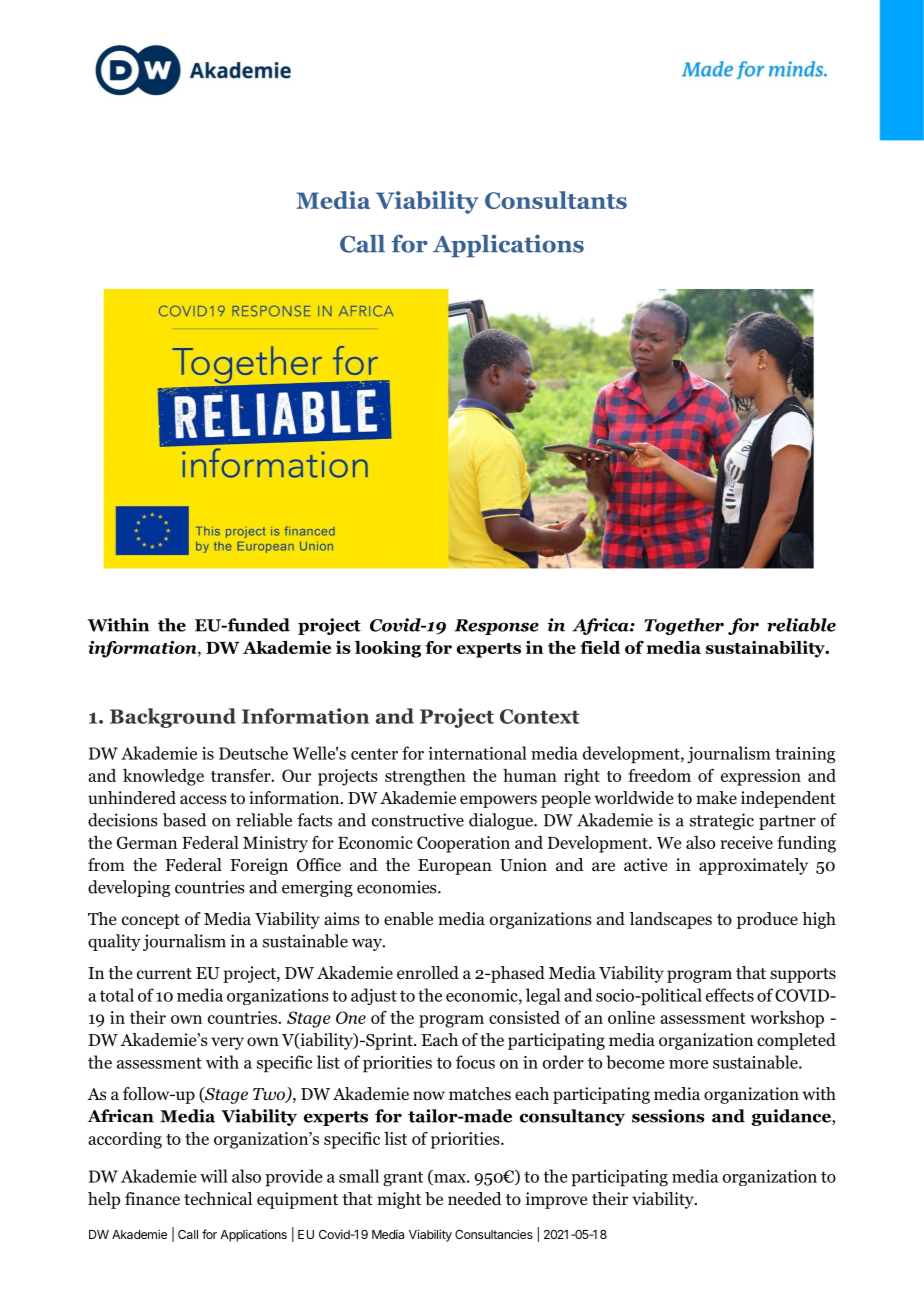 The width and height of the page is (924, 1308). What do you see at coordinates (792, 1117) in the page?
I see `guidance` at bounding box center [792, 1117].
